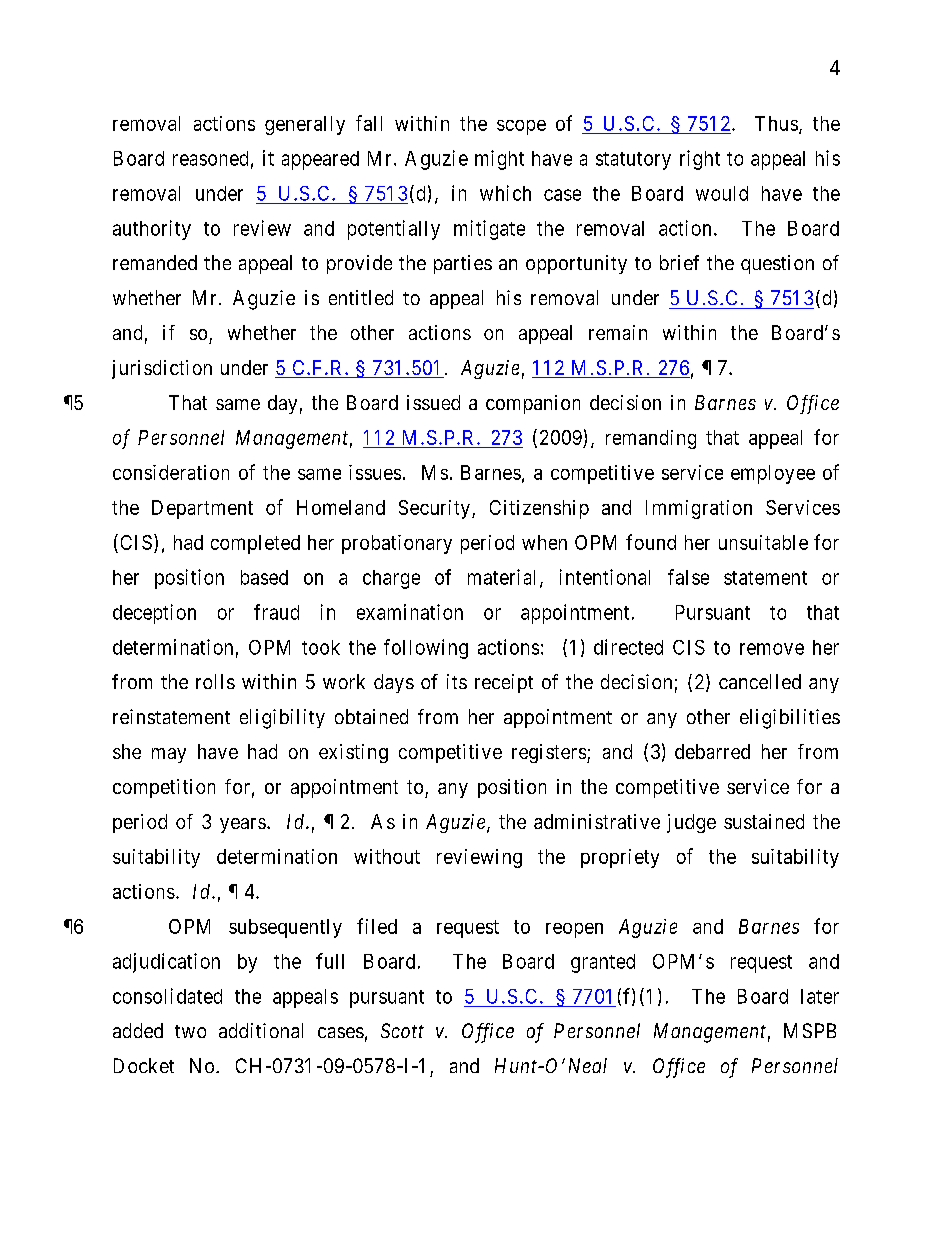 The image size is (952, 1233). Describe the element at coordinates (760, 681) in the document. I see `cancelled` at that location.
